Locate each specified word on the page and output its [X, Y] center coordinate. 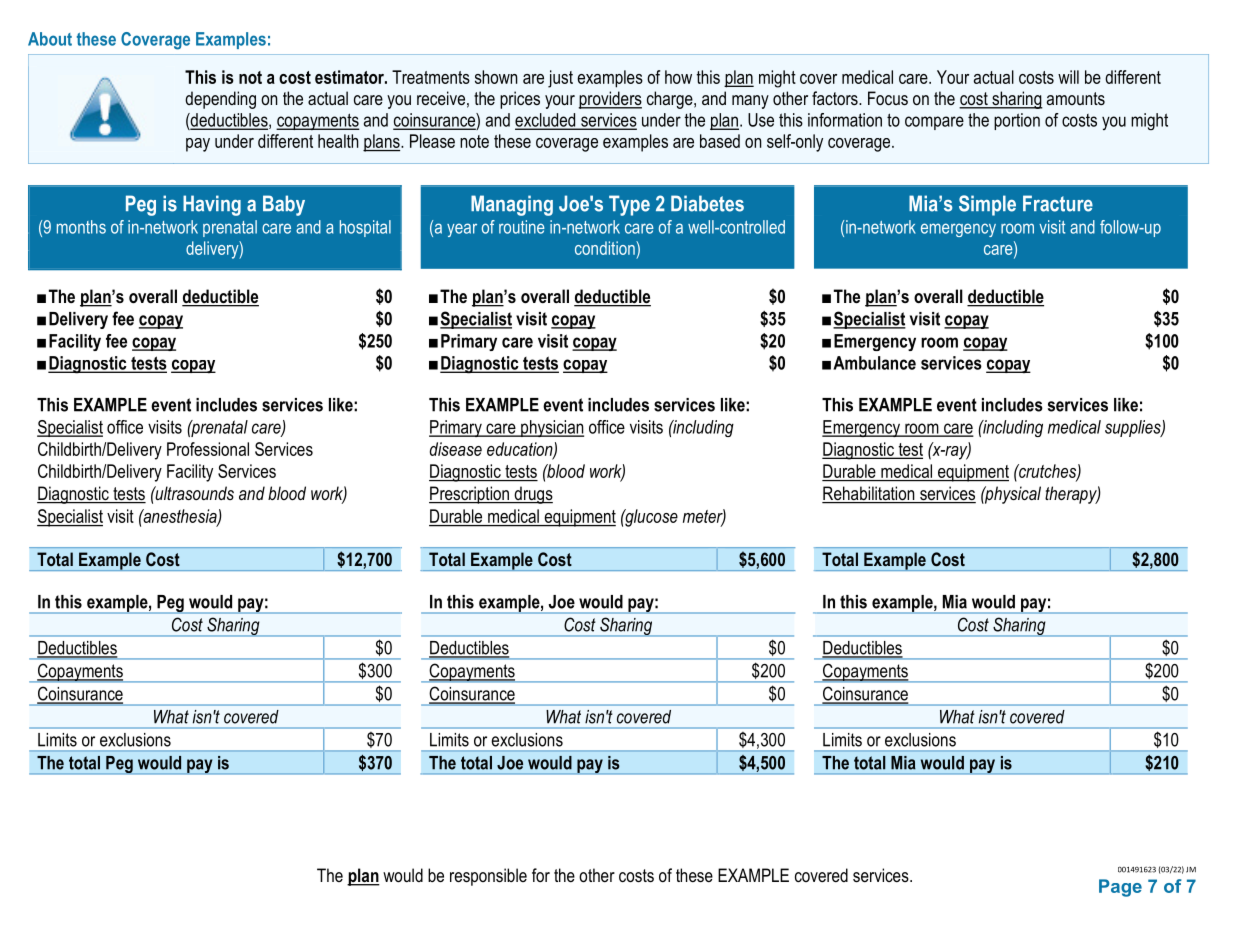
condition [606, 248]
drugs [532, 495]
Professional [208, 449]
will [1068, 77]
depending [220, 100]
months [81, 227]
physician [551, 428]
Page [1120, 888]
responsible [488, 877]
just [560, 79]
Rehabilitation [869, 494]
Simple [987, 205]
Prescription [470, 495]
